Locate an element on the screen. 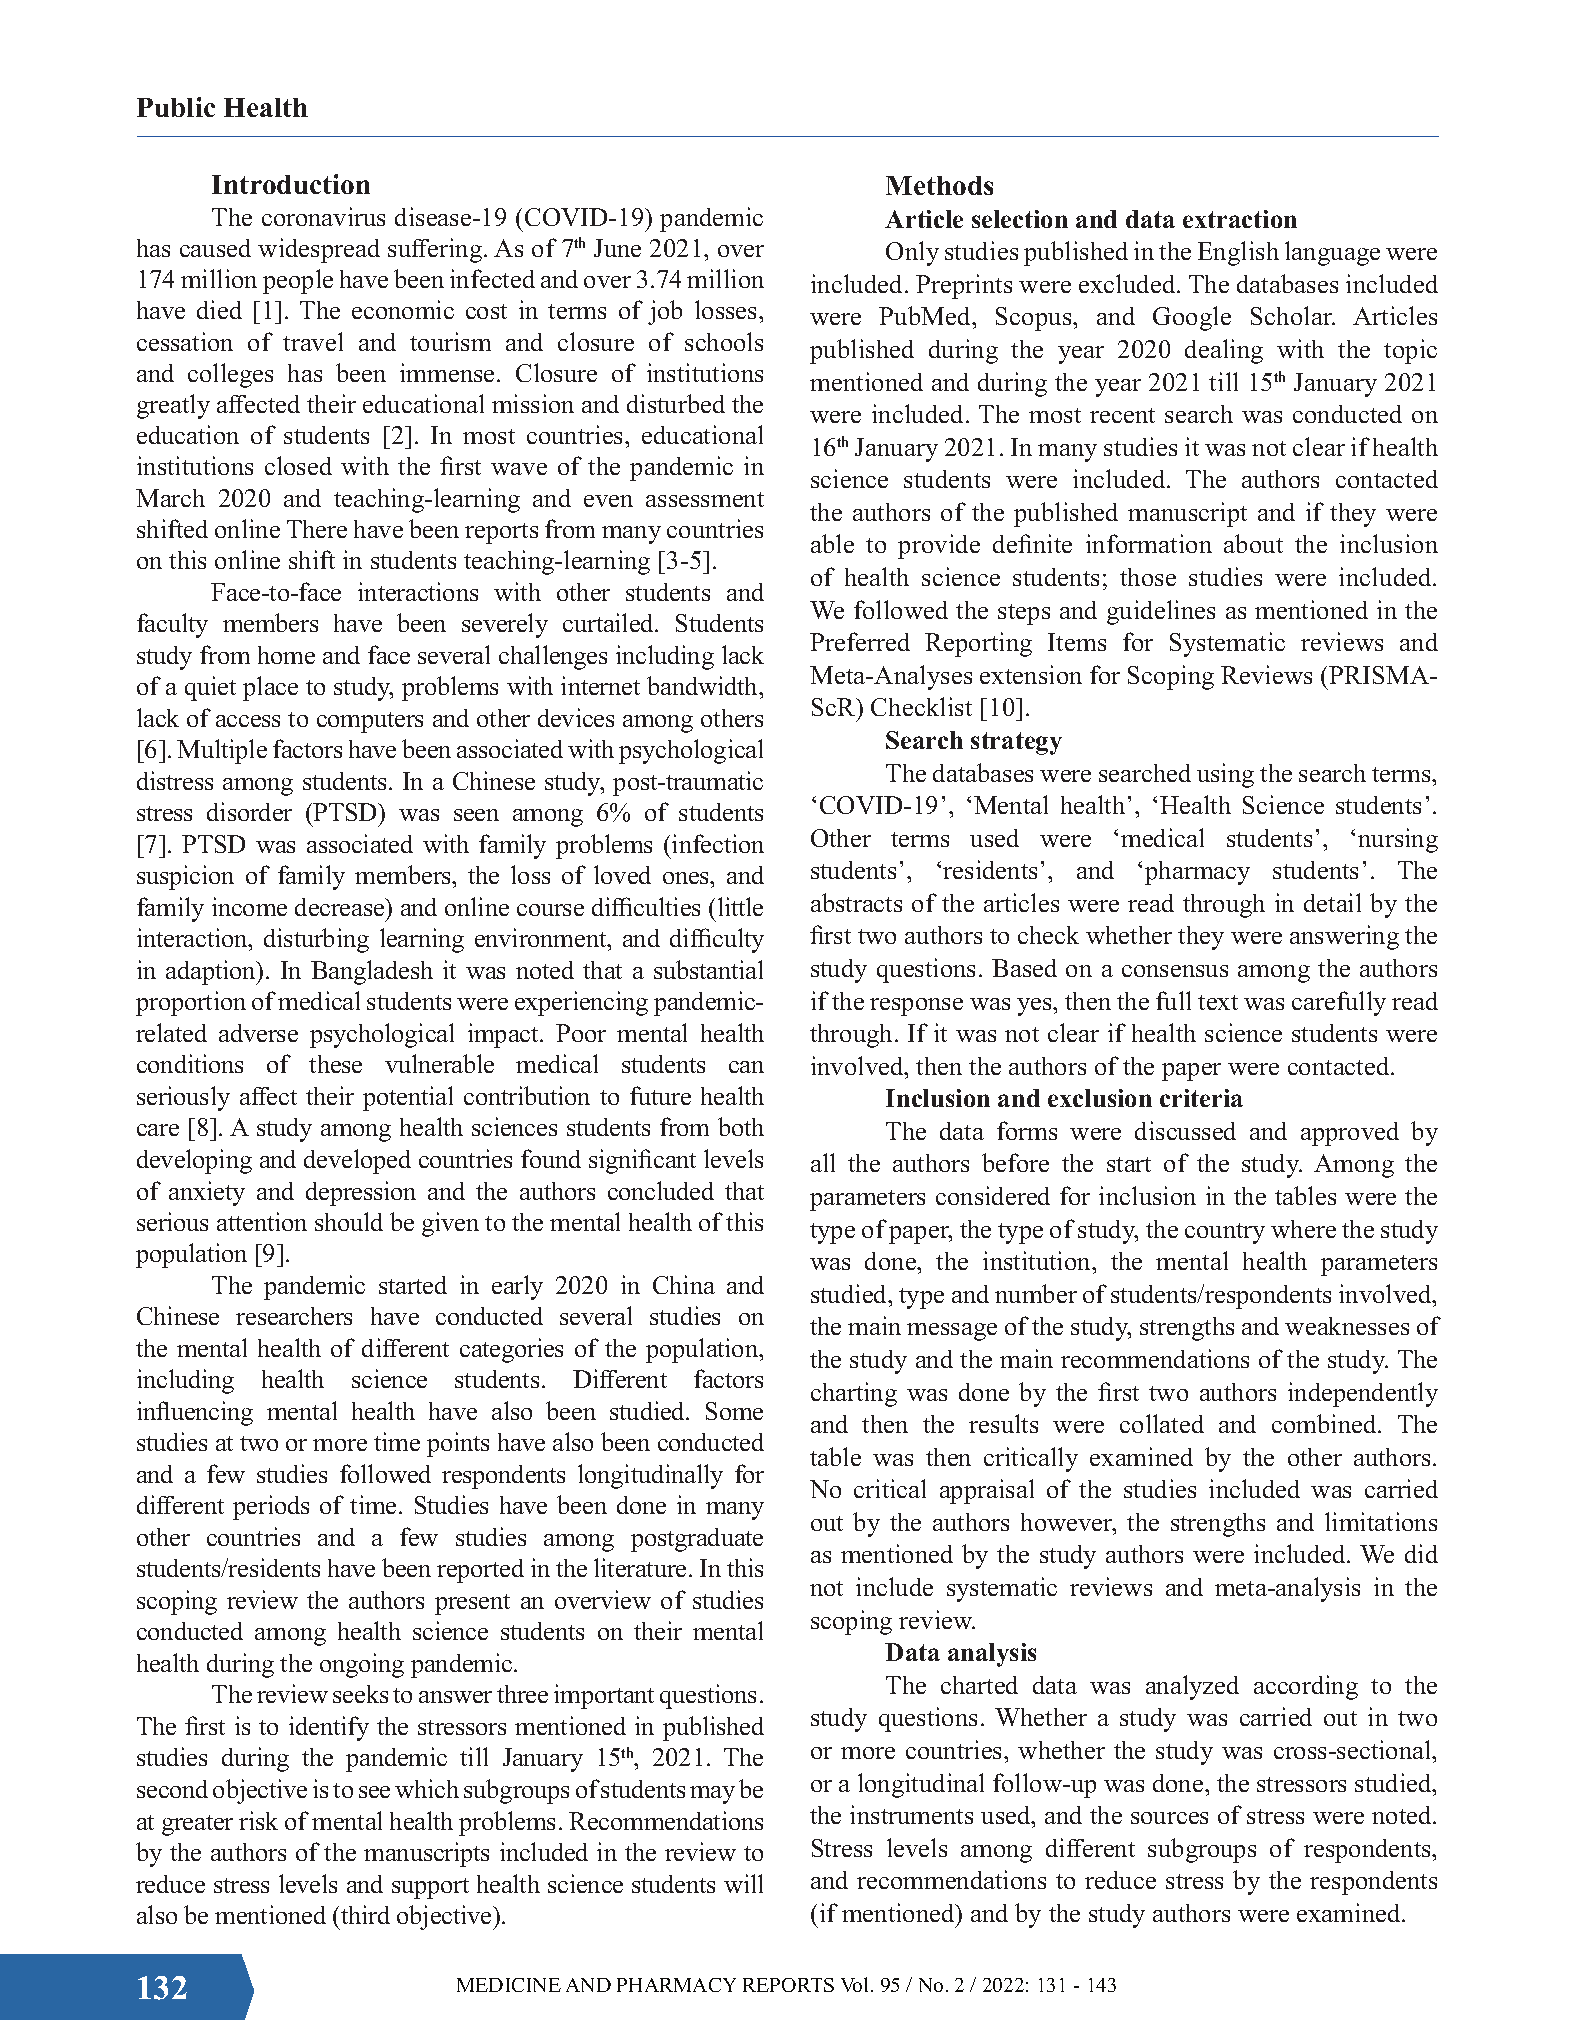  combined is located at coordinates (1325, 1423).
